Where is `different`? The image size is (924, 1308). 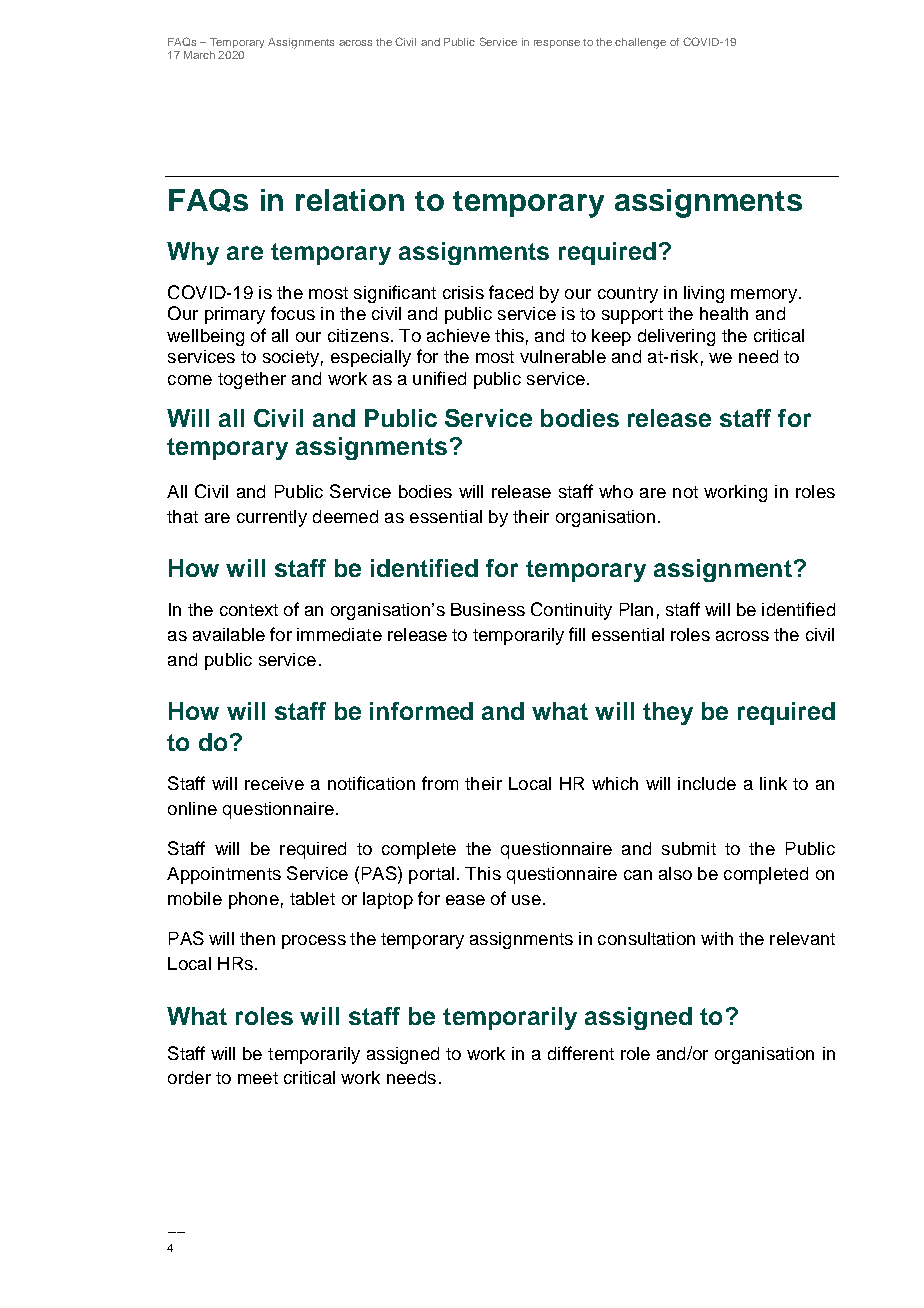 different is located at coordinates (581, 1053).
